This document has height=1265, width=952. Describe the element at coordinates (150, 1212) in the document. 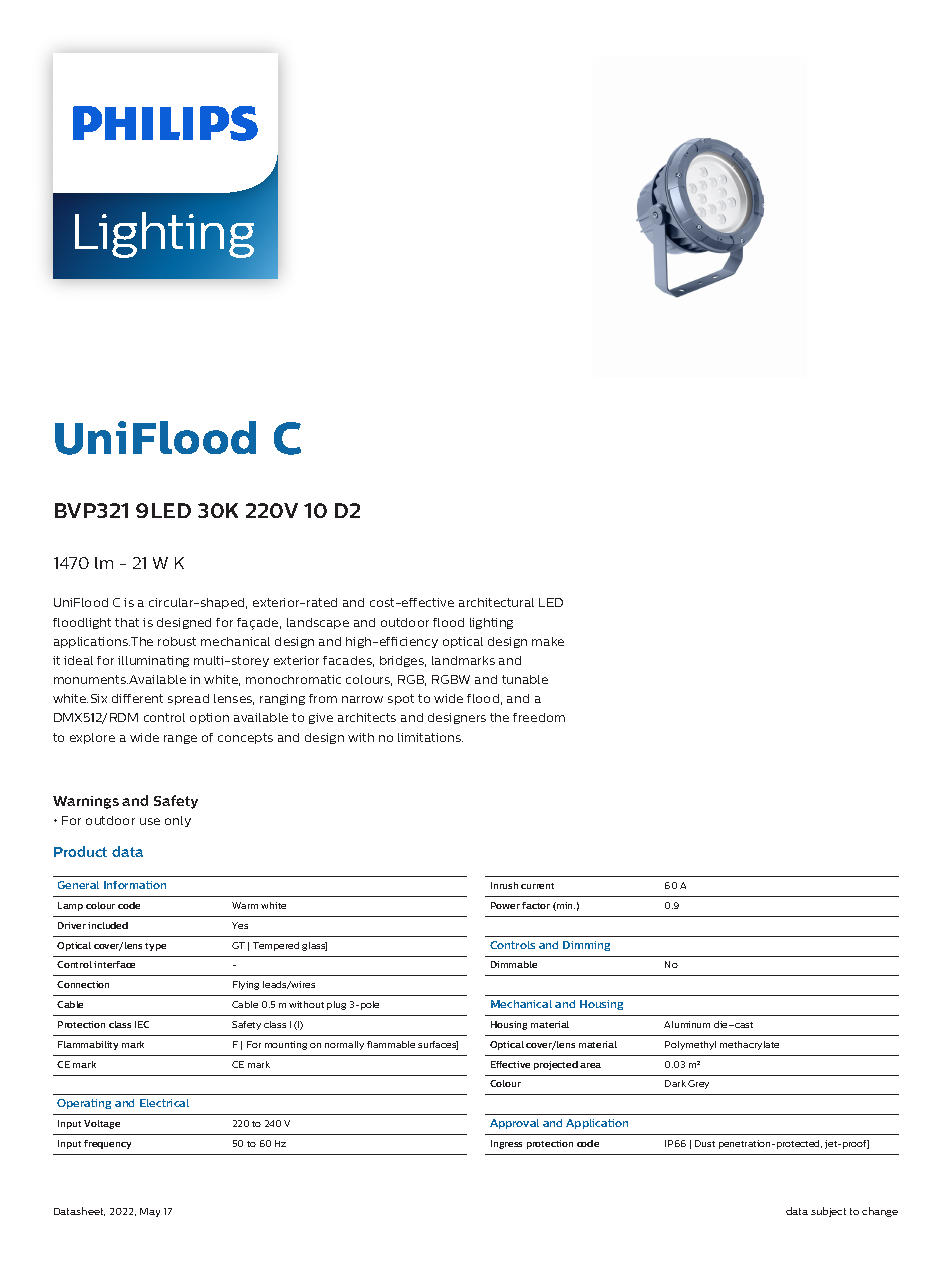

I see `May` at that location.
